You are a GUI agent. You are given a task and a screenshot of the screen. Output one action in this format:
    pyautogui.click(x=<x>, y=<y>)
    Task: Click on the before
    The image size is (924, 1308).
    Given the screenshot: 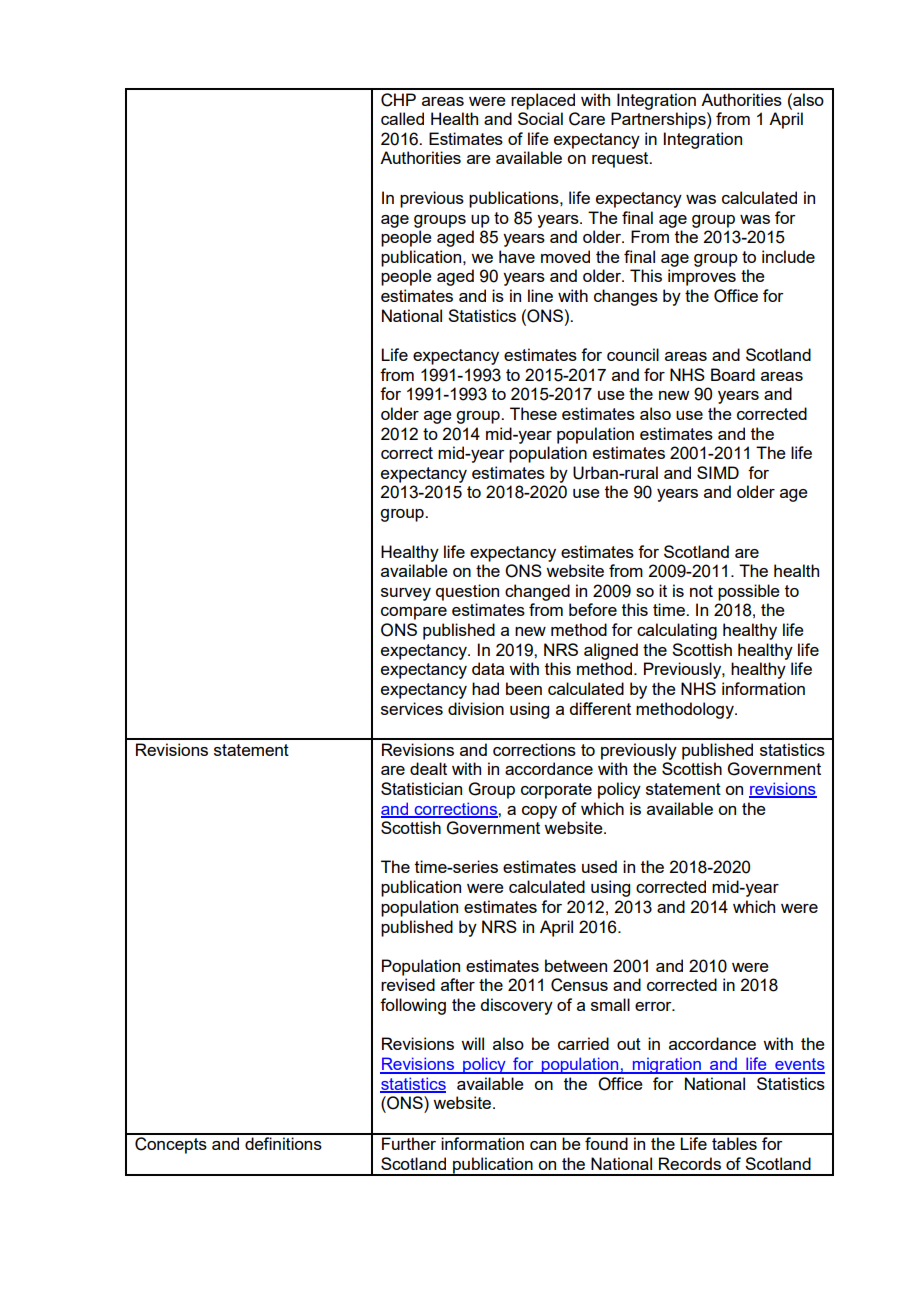 What is the action you would take?
    pyautogui.click(x=593, y=609)
